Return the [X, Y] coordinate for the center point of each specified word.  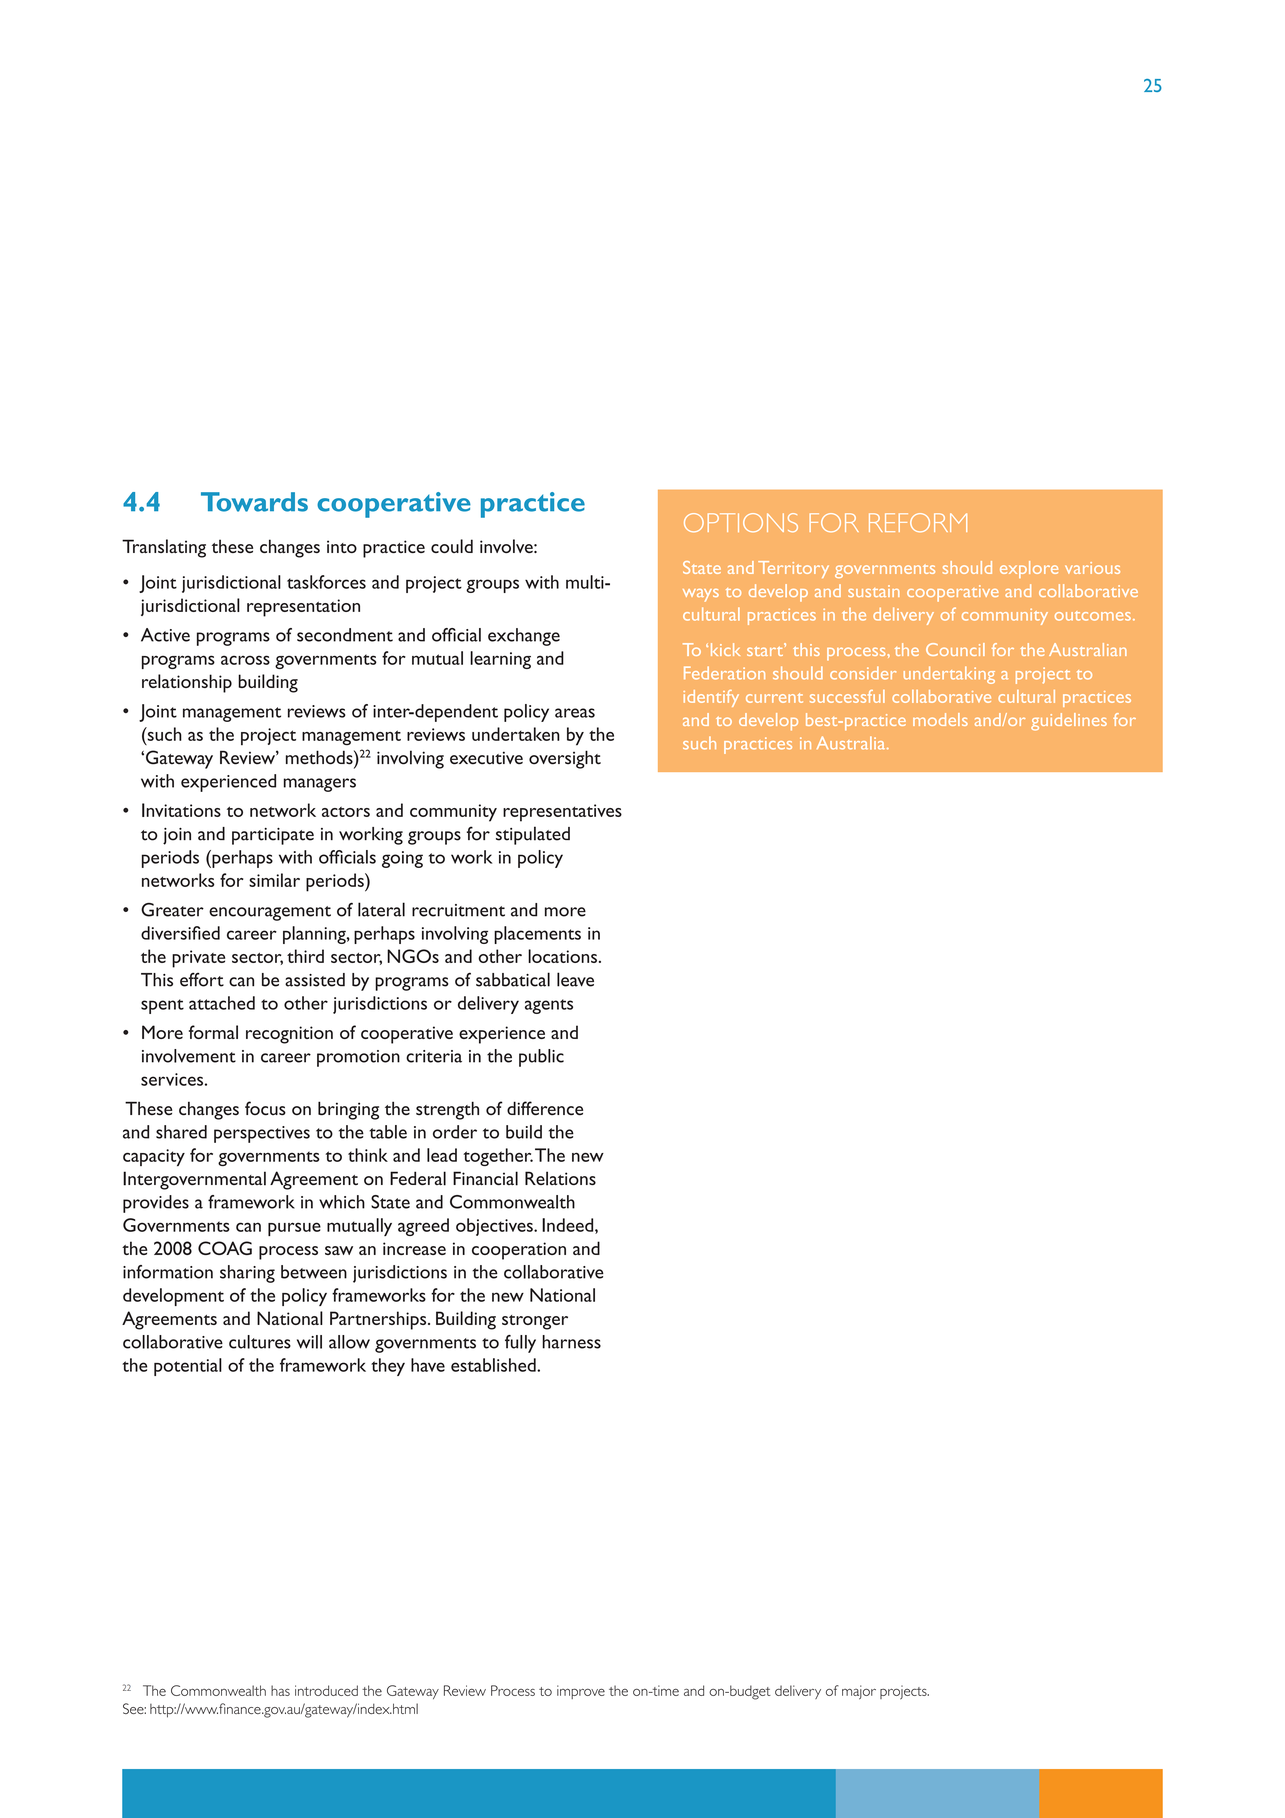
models [940, 719]
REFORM [918, 522]
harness [571, 1342]
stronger [535, 1322]
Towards [254, 502]
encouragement [270, 913]
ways [701, 595]
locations [562, 956]
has [280, 1690]
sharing [247, 1274]
